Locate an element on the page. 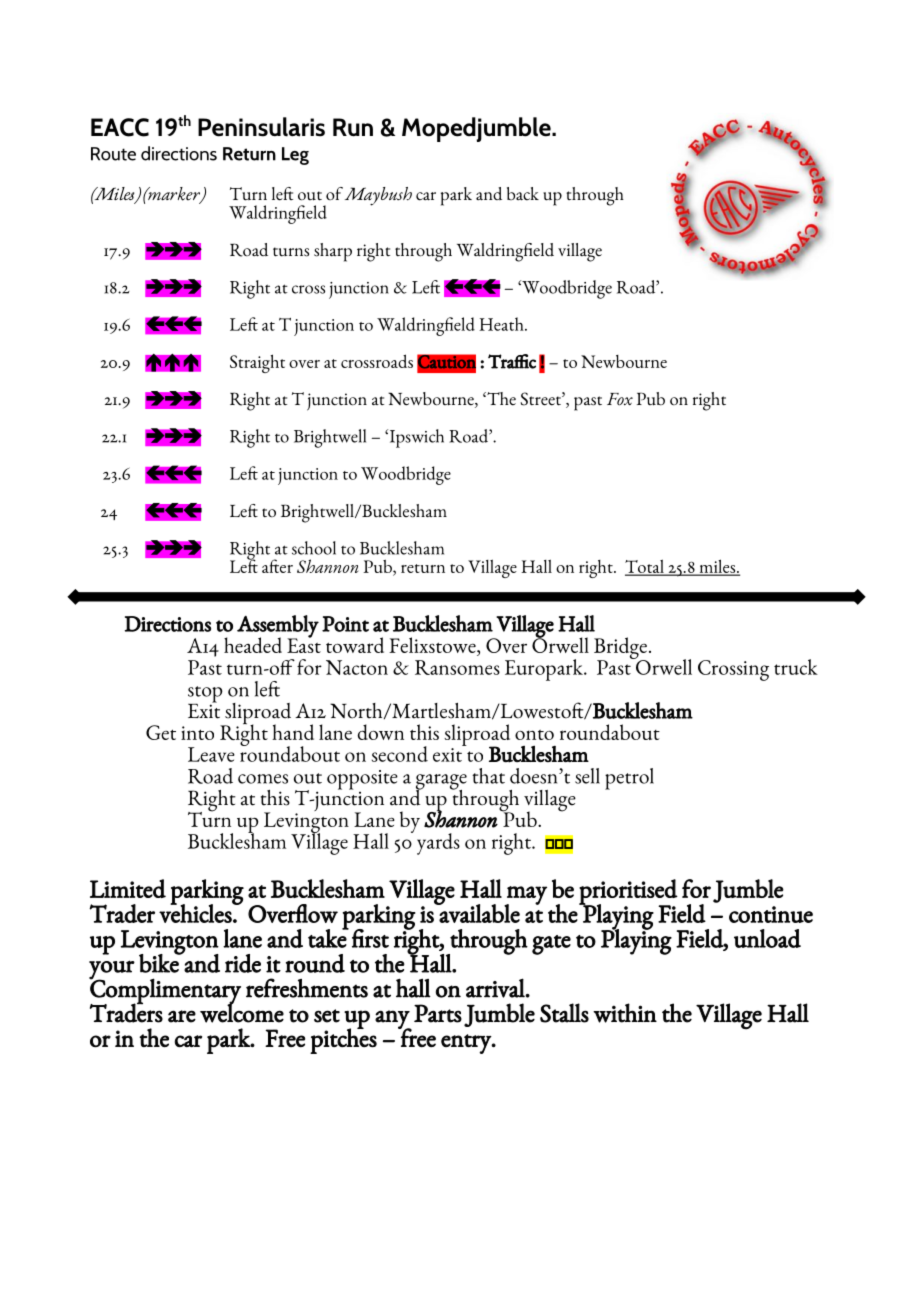 Image resolution: width=924 pixels, height=1308 pixels. back is located at coordinates (523, 193).
